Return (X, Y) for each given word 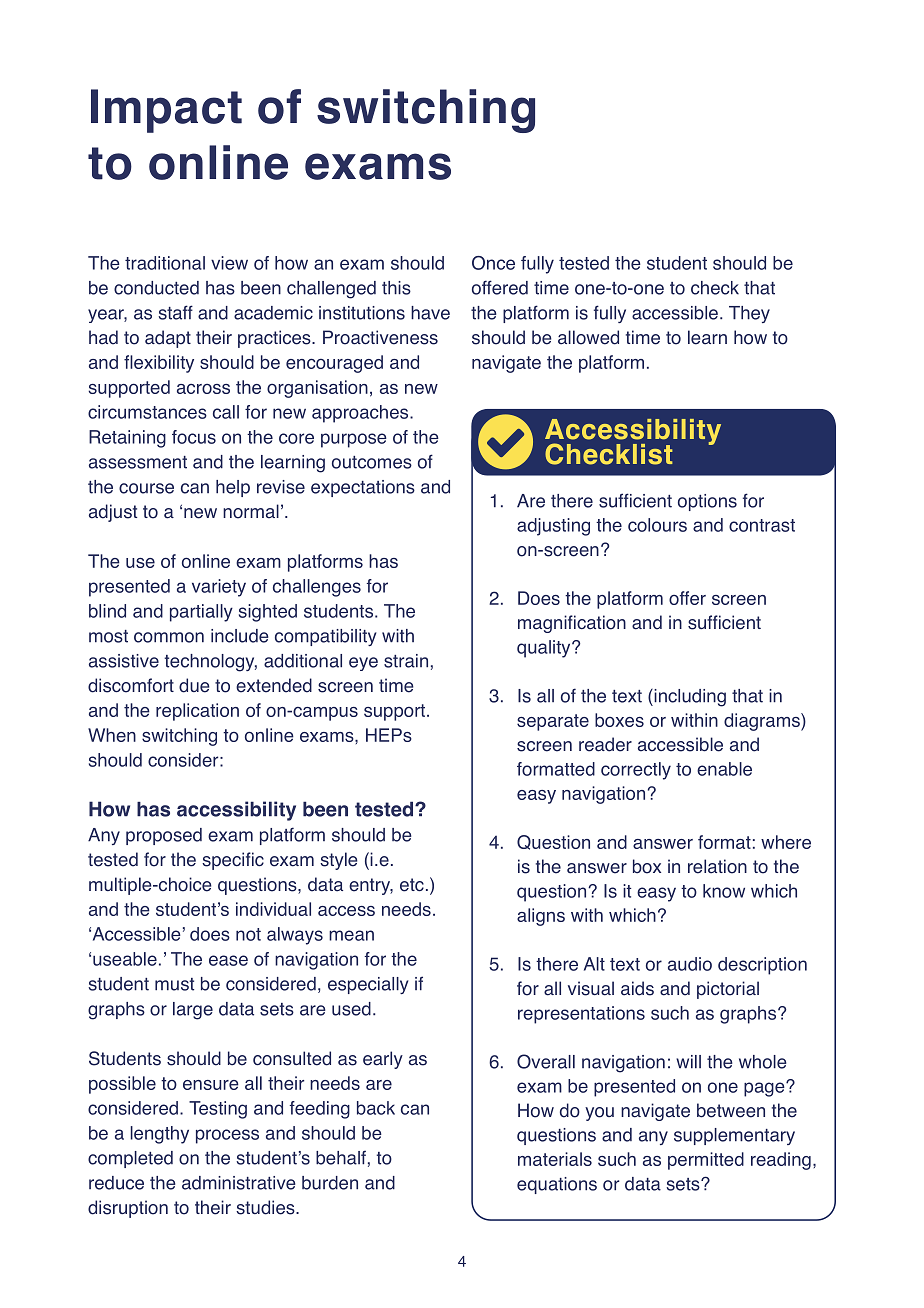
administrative (239, 1183)
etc (412, 885)
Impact (166, 111)
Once (493, 263)
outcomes (372, 462)
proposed (164, 836)
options (707, 502)
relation (717, 866)
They (749, 314)
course (146, 488)
